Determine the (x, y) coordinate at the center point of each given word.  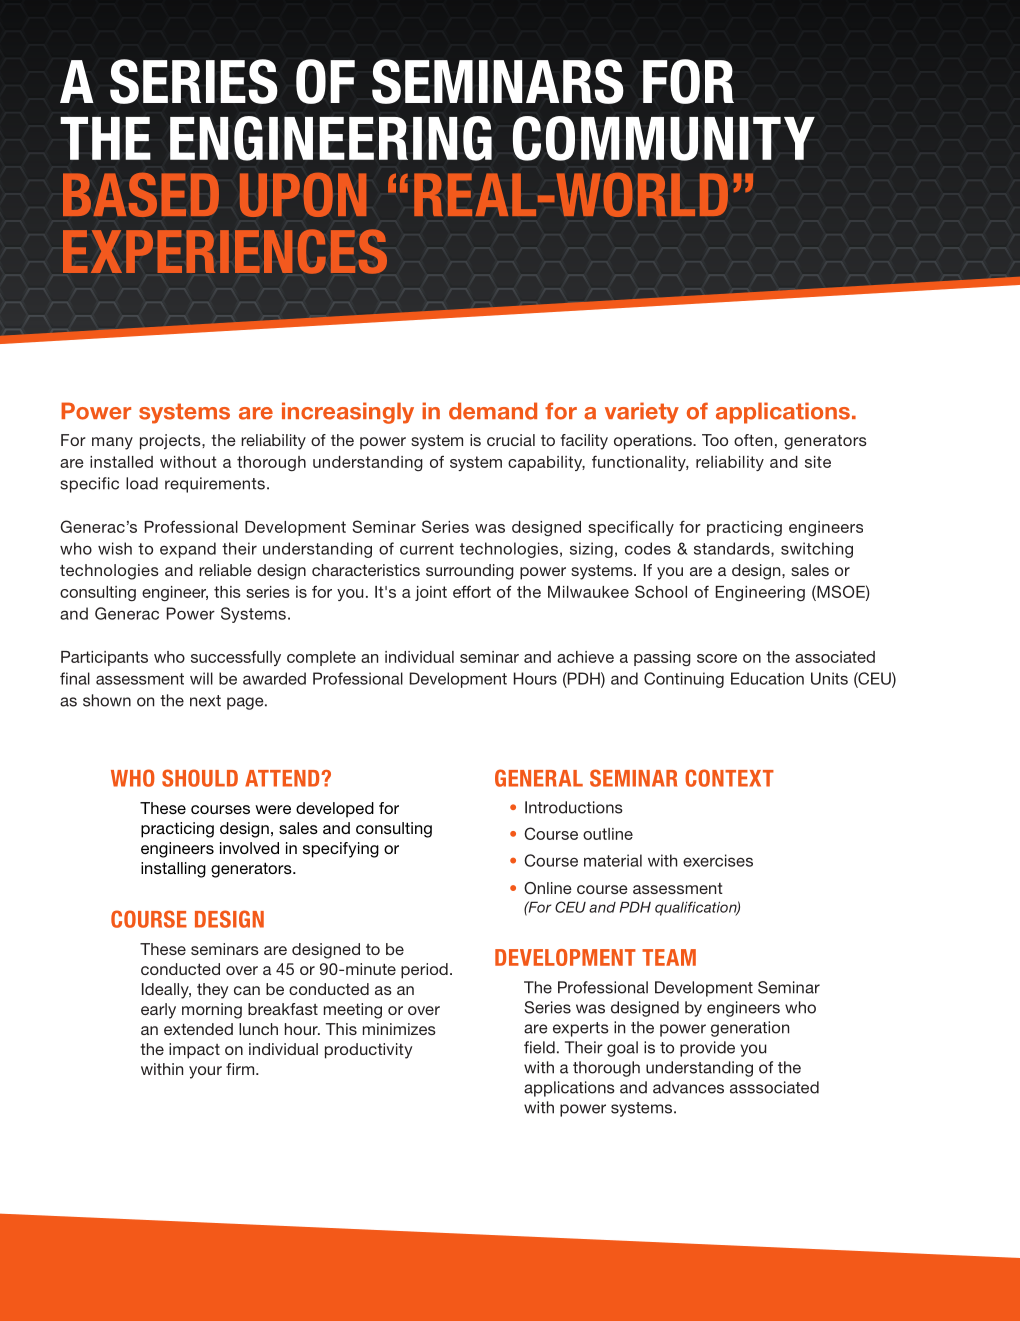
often (753, 440)
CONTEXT (729, 778)
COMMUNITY (664, 138)
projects (171, 442)
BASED (141, 195)
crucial (511, 440)
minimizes (399, 1029)
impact (194, 1051)
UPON (303, 195)
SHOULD (200, 778)
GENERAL (539, 778)
